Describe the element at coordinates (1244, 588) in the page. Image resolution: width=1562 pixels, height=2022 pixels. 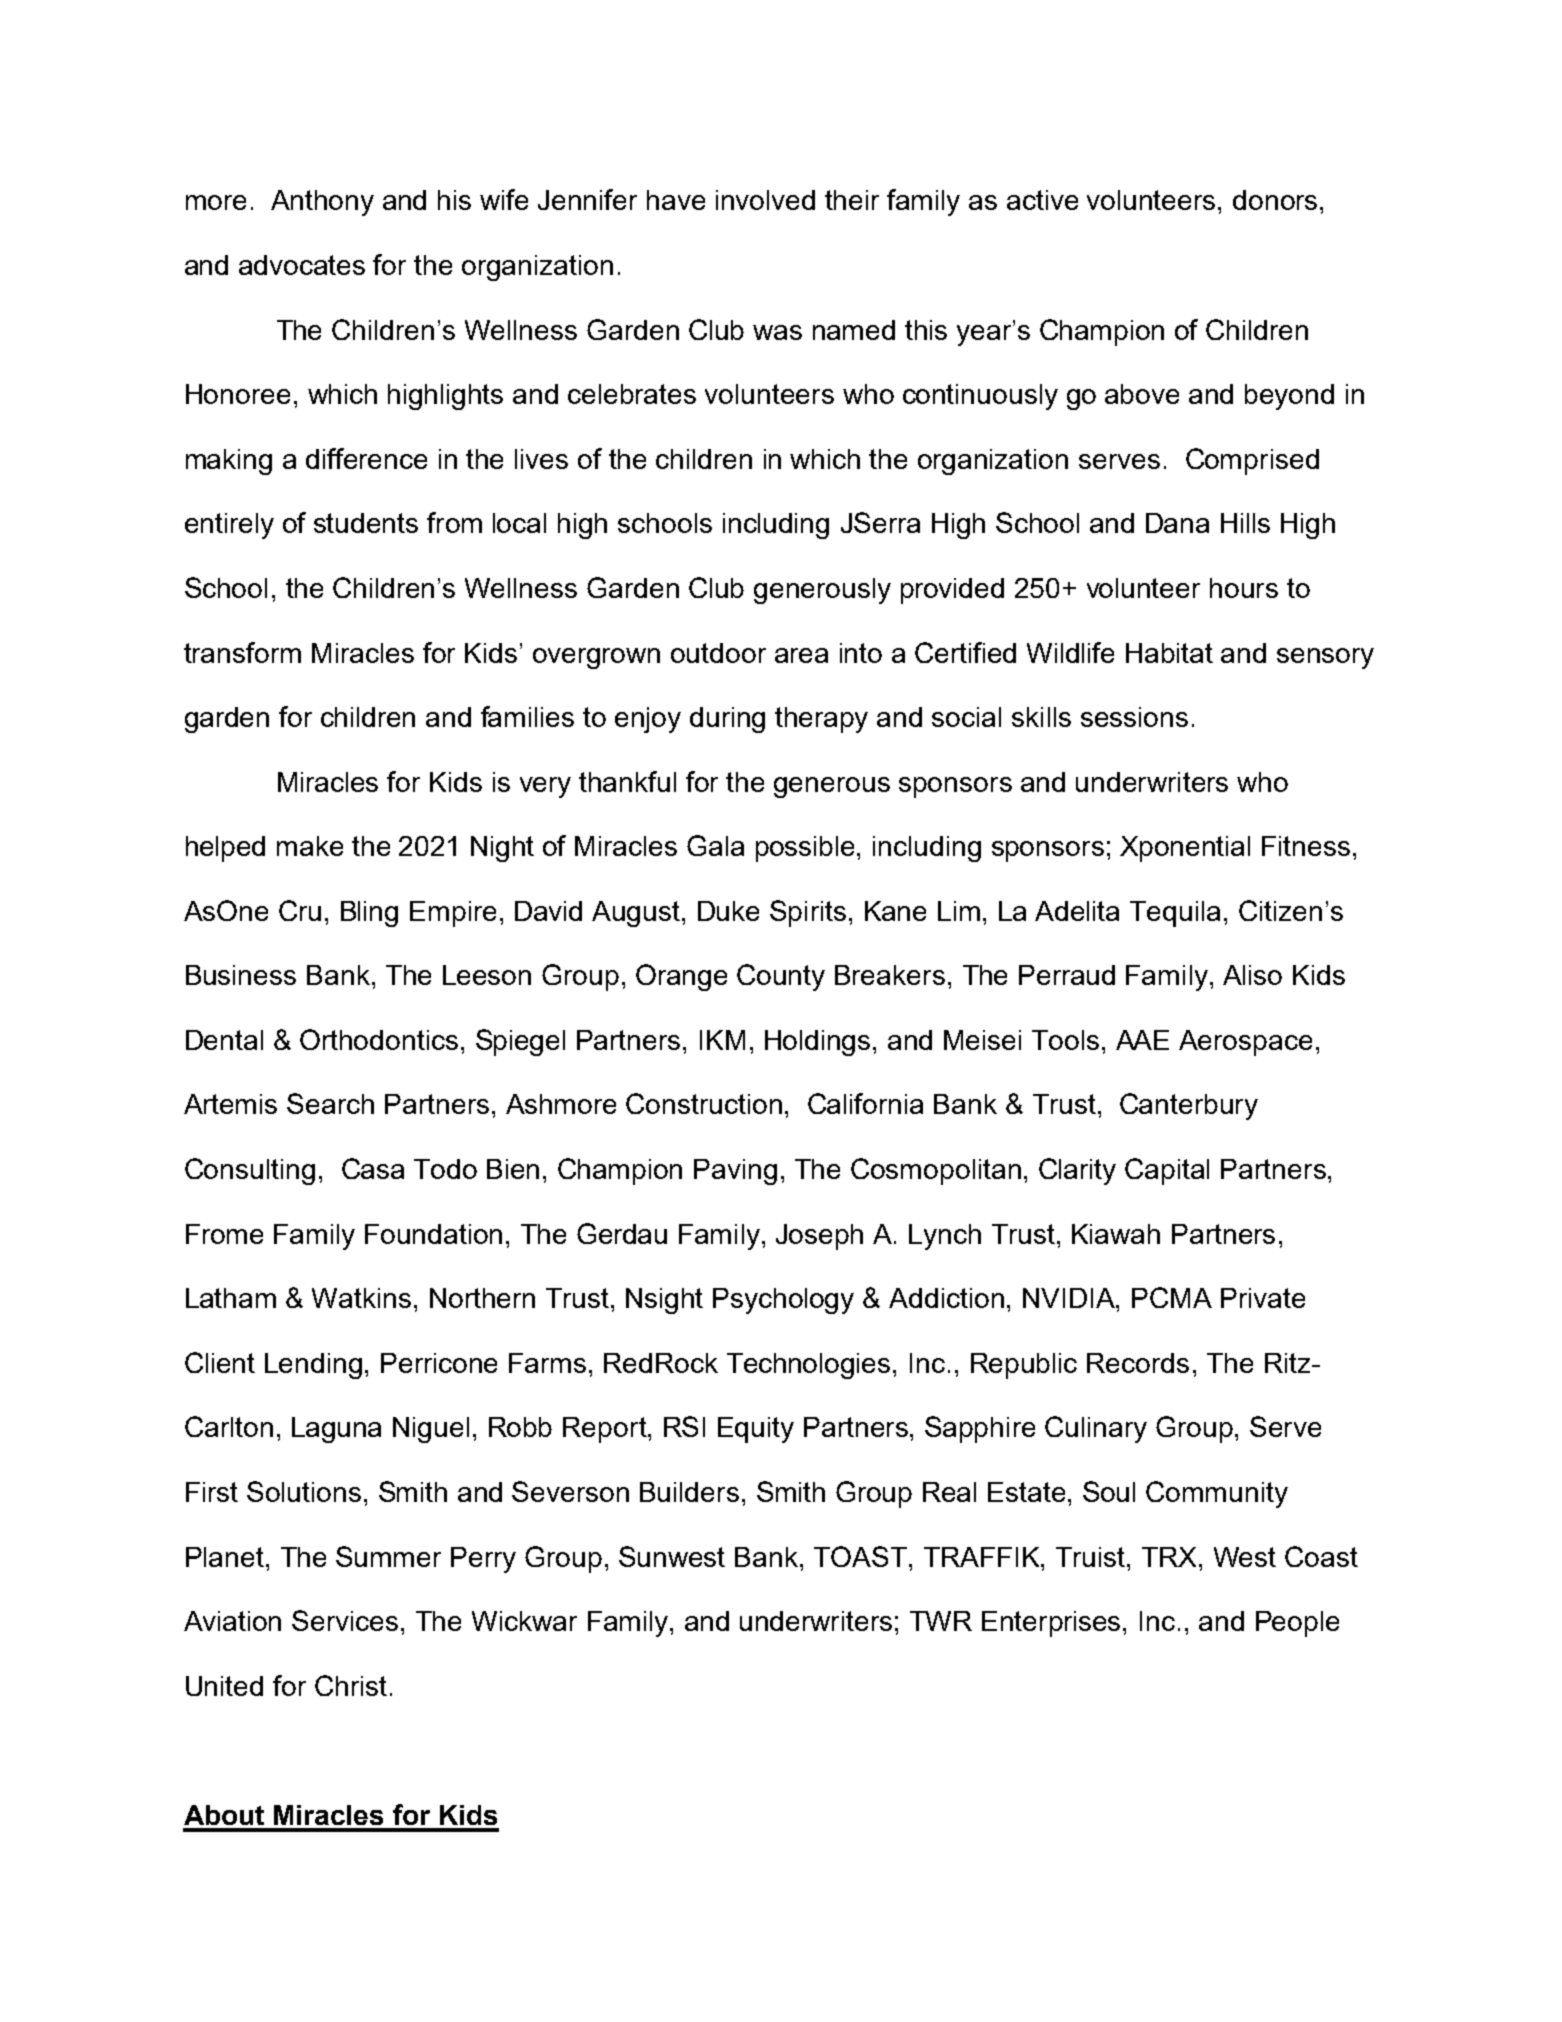
I see `hours` at that location.
